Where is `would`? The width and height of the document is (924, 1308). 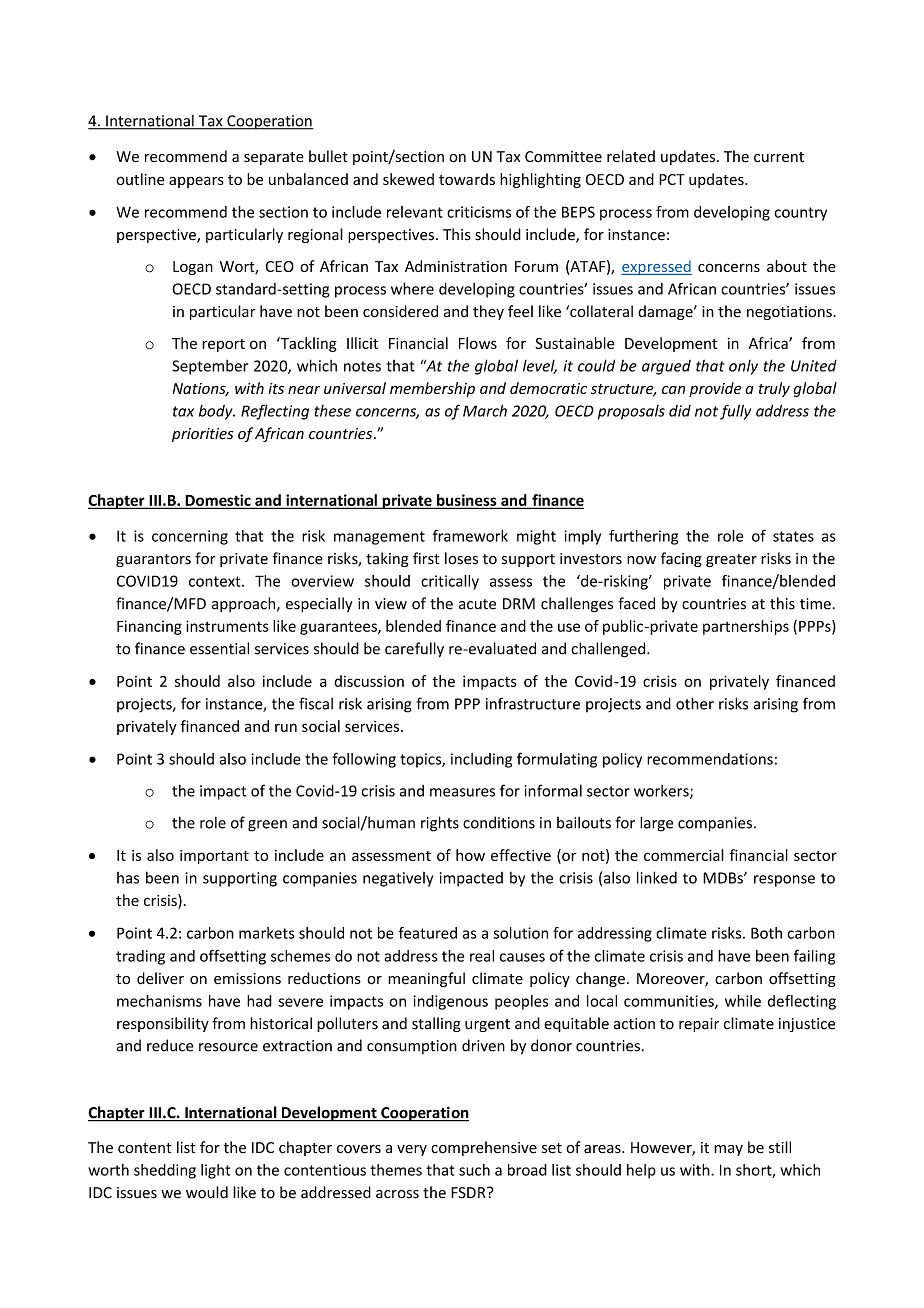 would is located at coordinates (207, 1192).
